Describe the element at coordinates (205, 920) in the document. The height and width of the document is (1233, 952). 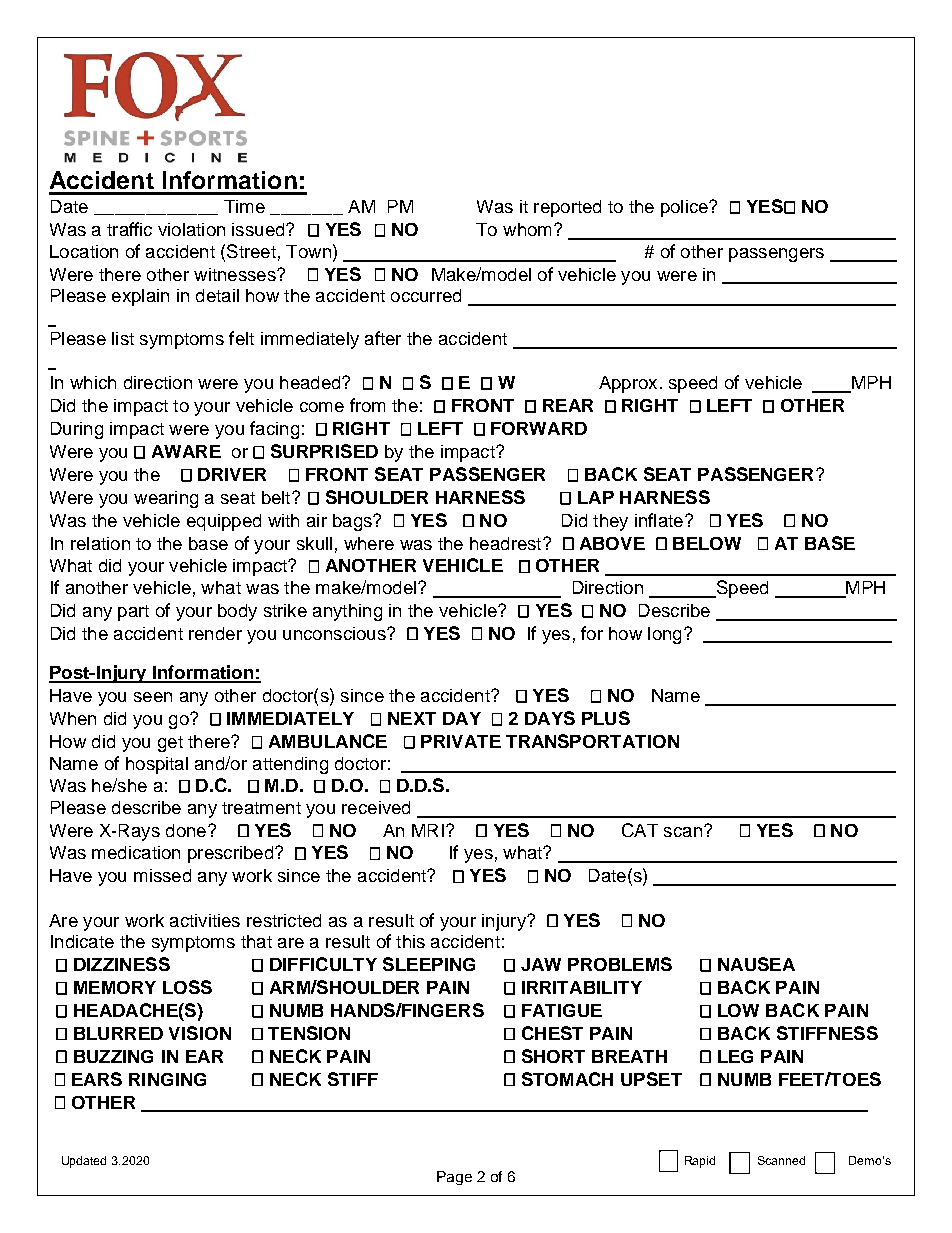
I see `activities` at that location.
